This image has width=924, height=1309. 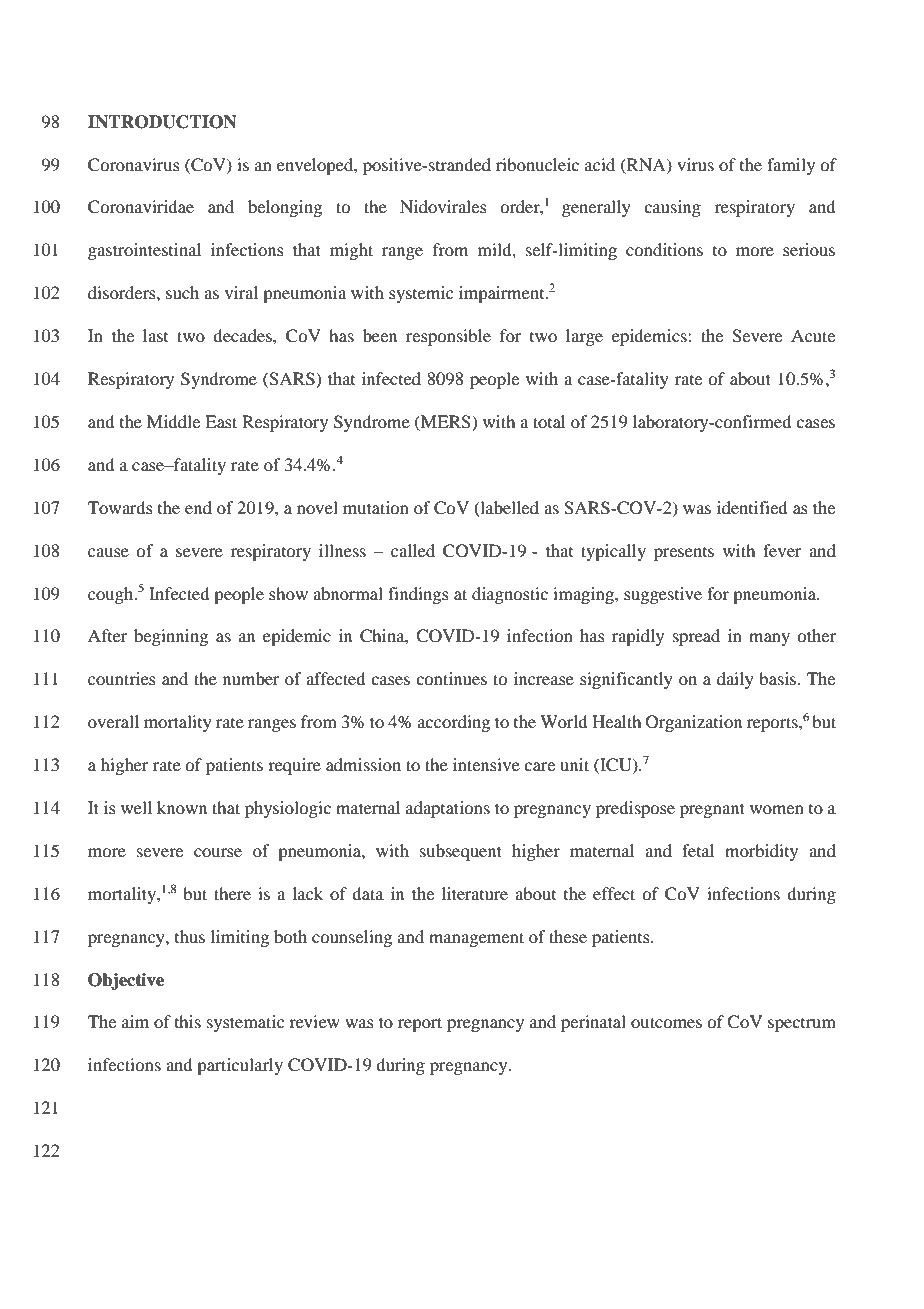 What do you see at coordinates (791, 166) in the image?
I see `family` at bounding box center [791, 166].
